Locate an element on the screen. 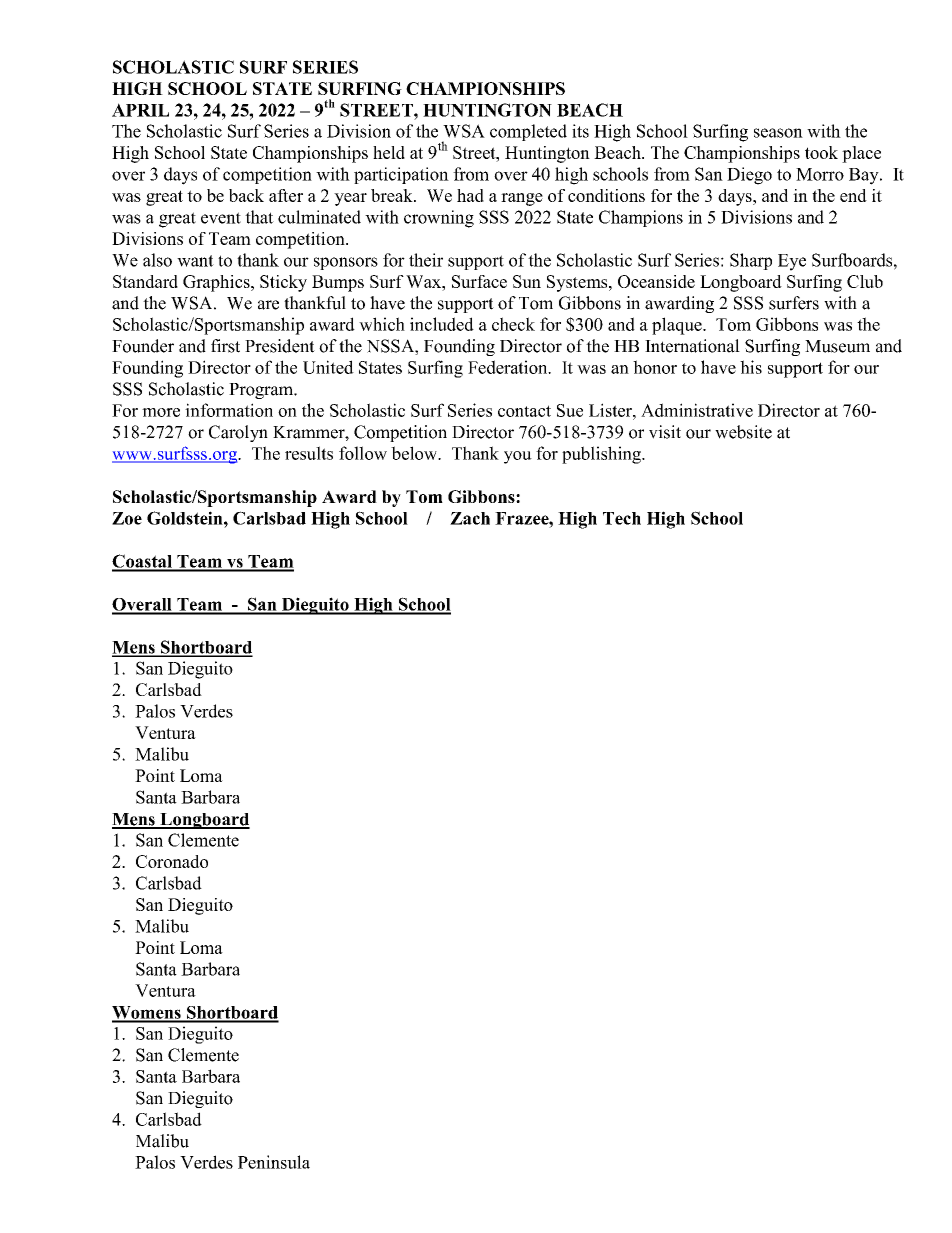 The width and height of the screenshot is (952, 1233). completed is located at coordinates (528, 132).
